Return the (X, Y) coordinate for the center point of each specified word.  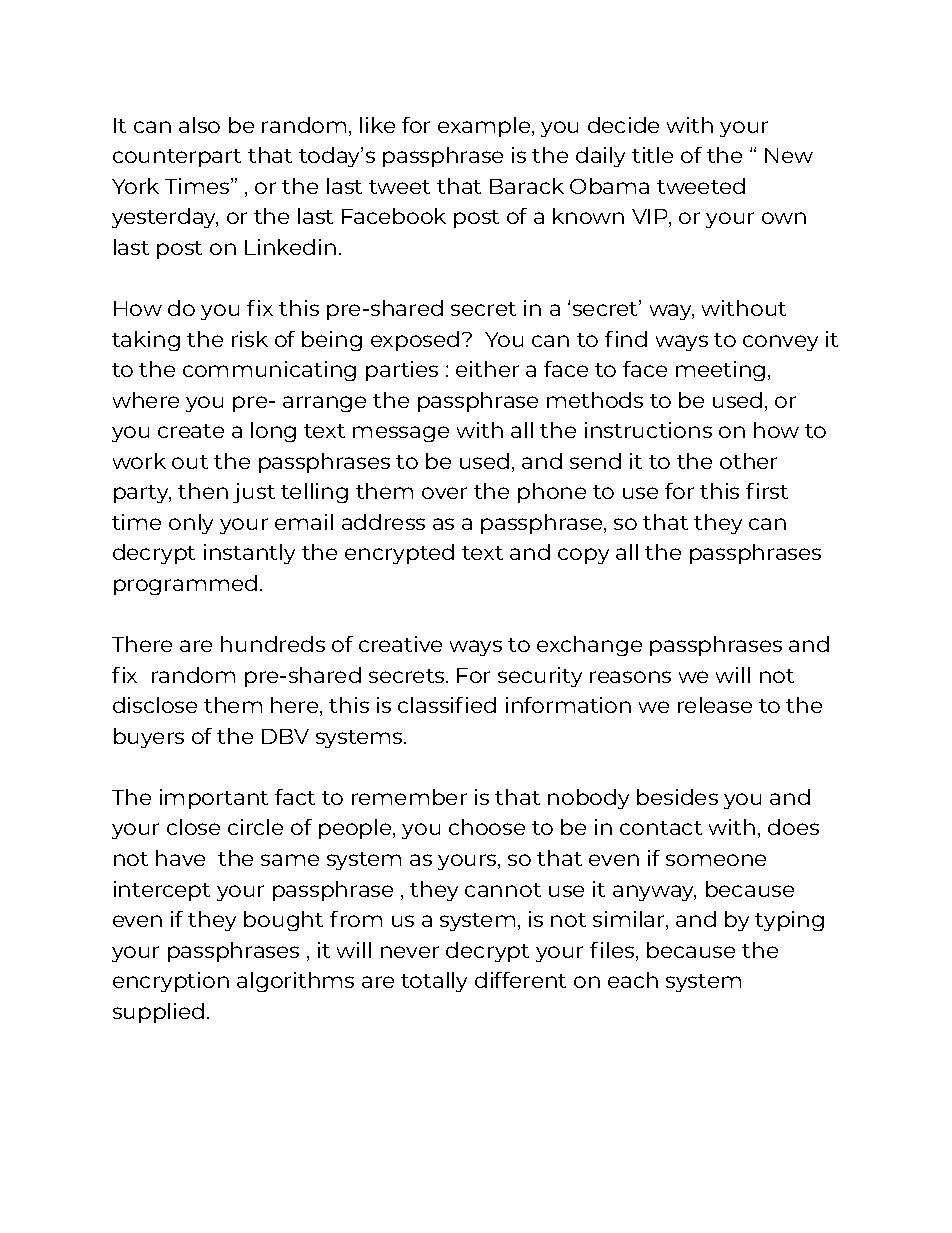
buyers (149, 738)
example (485, 127)
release (715, 705)
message (401, 434)
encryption (171, 982)
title (652, 155)
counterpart (177, 158)
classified (447, 705)
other (748, 461)
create (191, 431)
